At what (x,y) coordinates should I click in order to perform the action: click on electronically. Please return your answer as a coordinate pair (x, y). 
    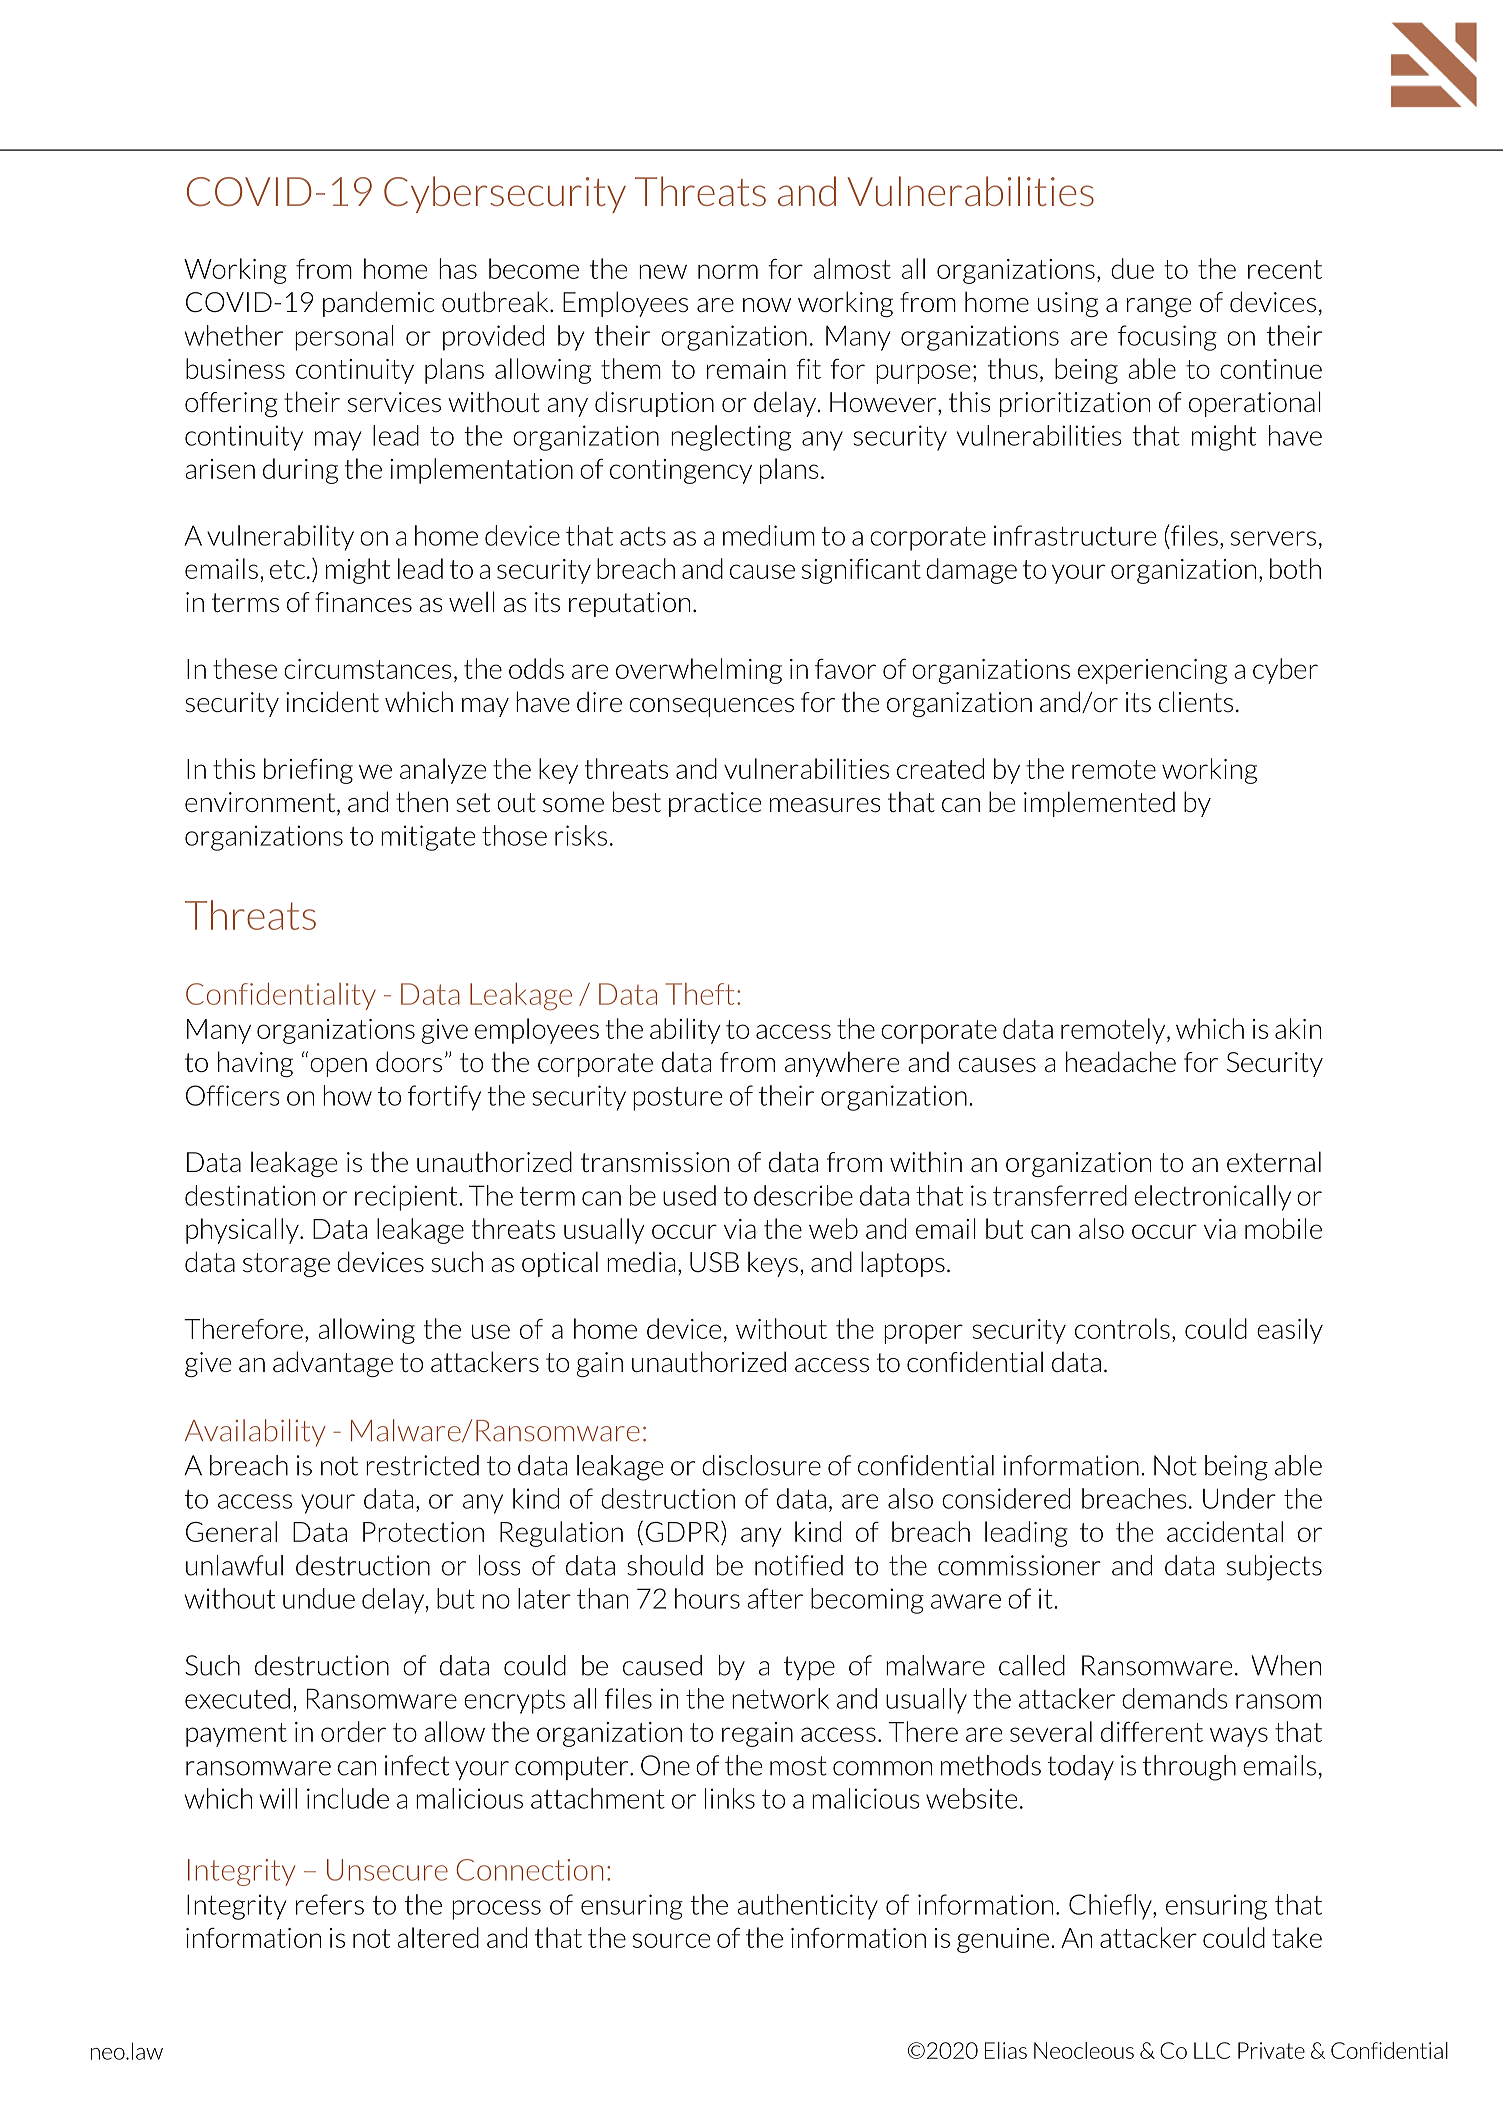
    Looking at the image, I should click on (1212, 1198).
